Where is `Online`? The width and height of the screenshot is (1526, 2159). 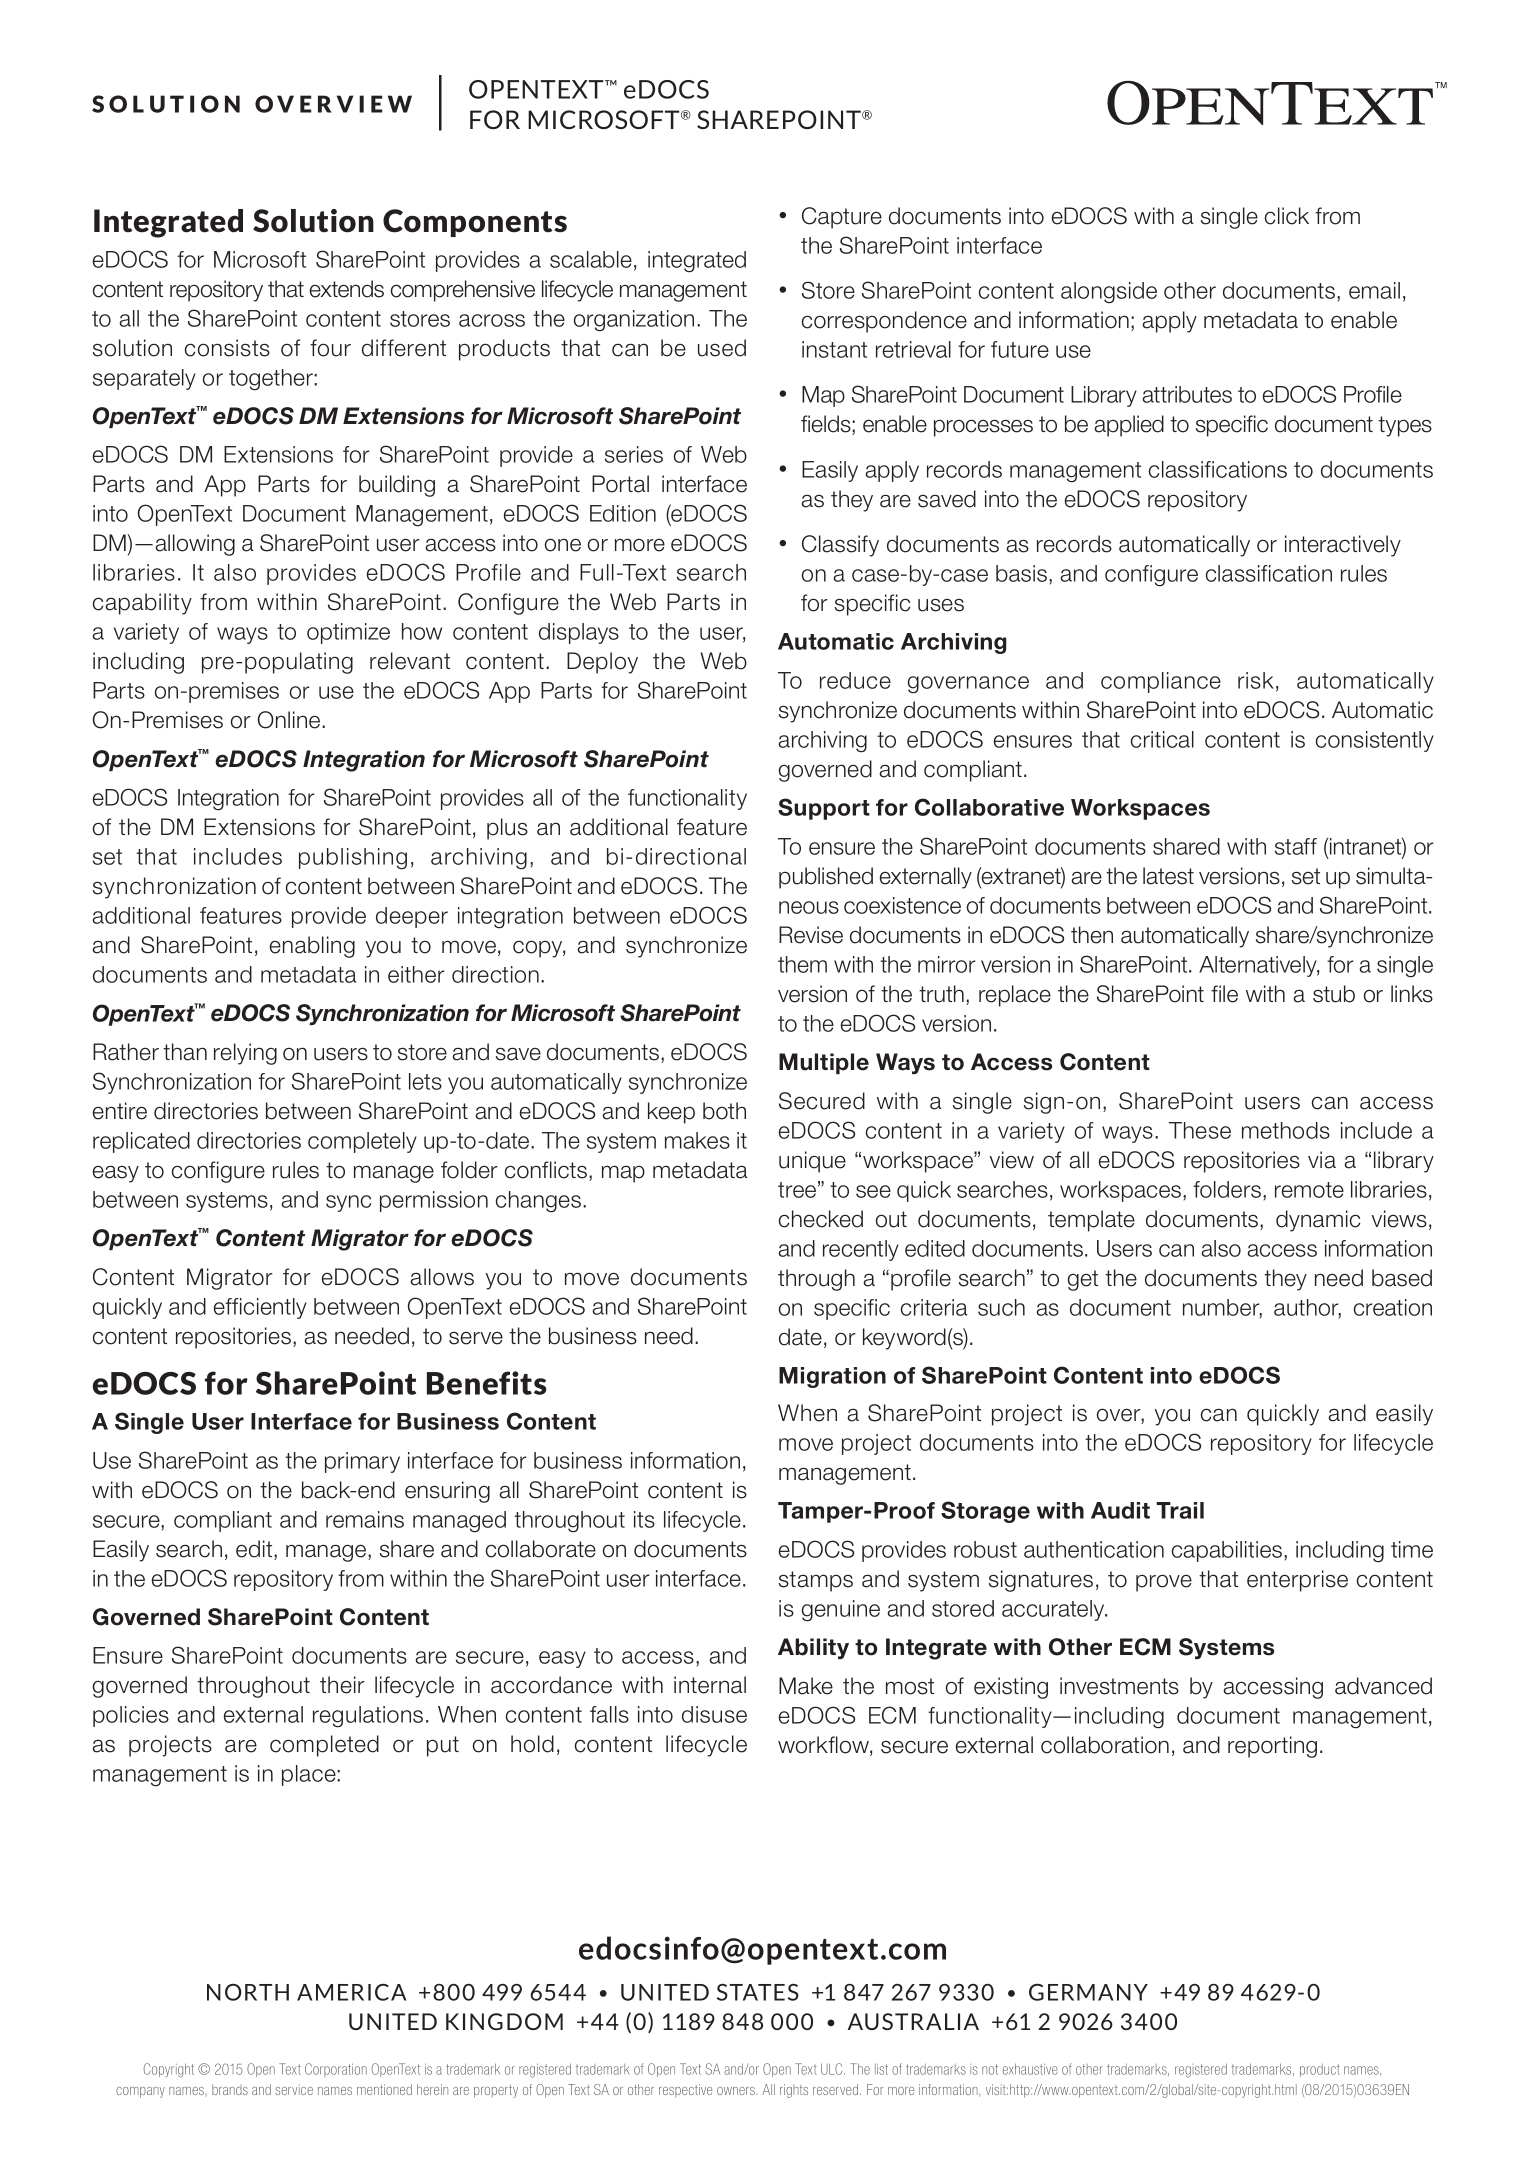
Online is located at coordinates (290, 720).
